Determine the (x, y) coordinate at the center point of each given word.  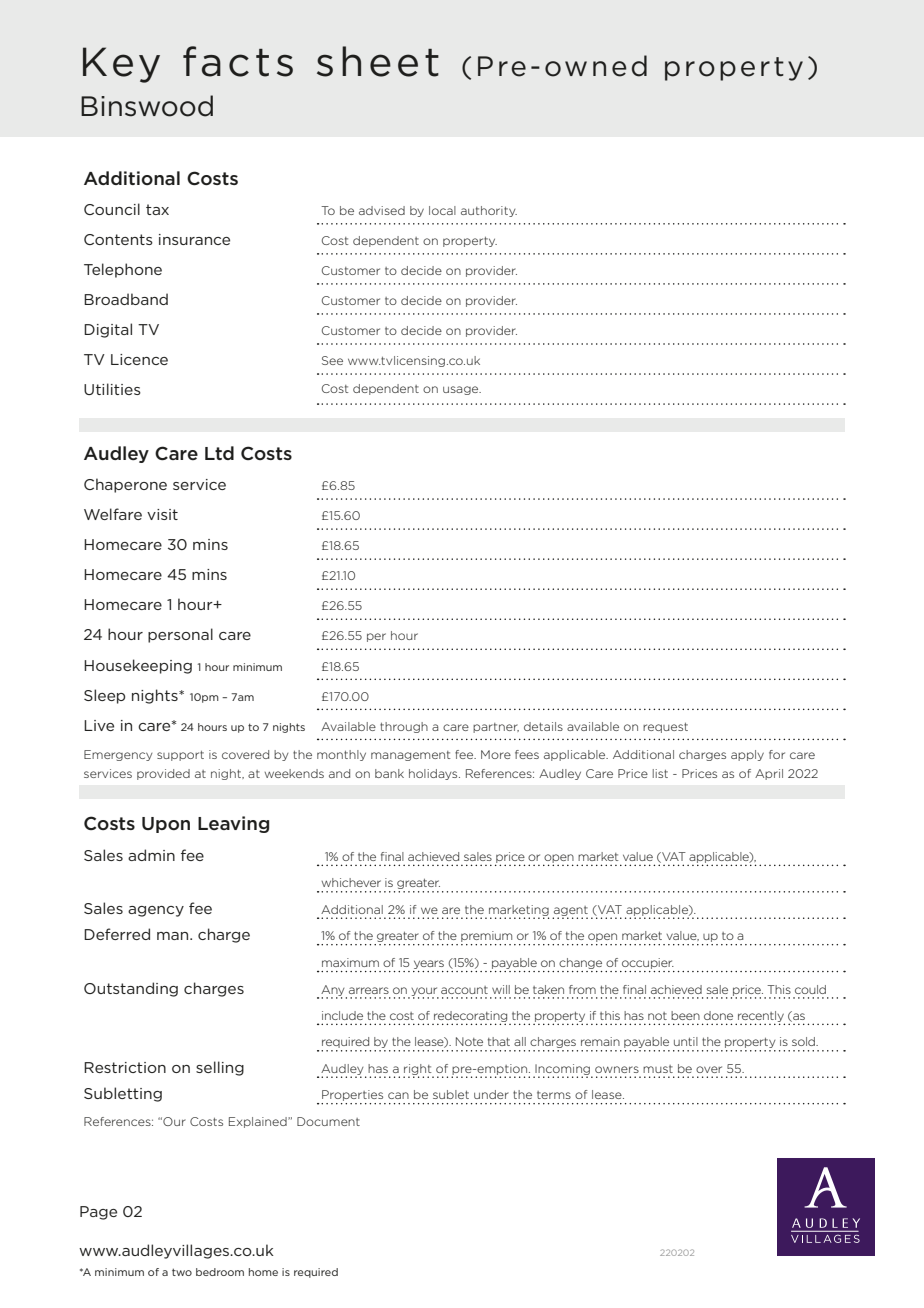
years (428, 966)
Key (121, 65)
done (718, 1015)
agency (156, 911)
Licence (139, 359)
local (442, 210)
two (182, 1272)
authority (489, 211)
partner (496, 728)
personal (180, 635)
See (332, 360)
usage (462, 390)
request (665, 728)
